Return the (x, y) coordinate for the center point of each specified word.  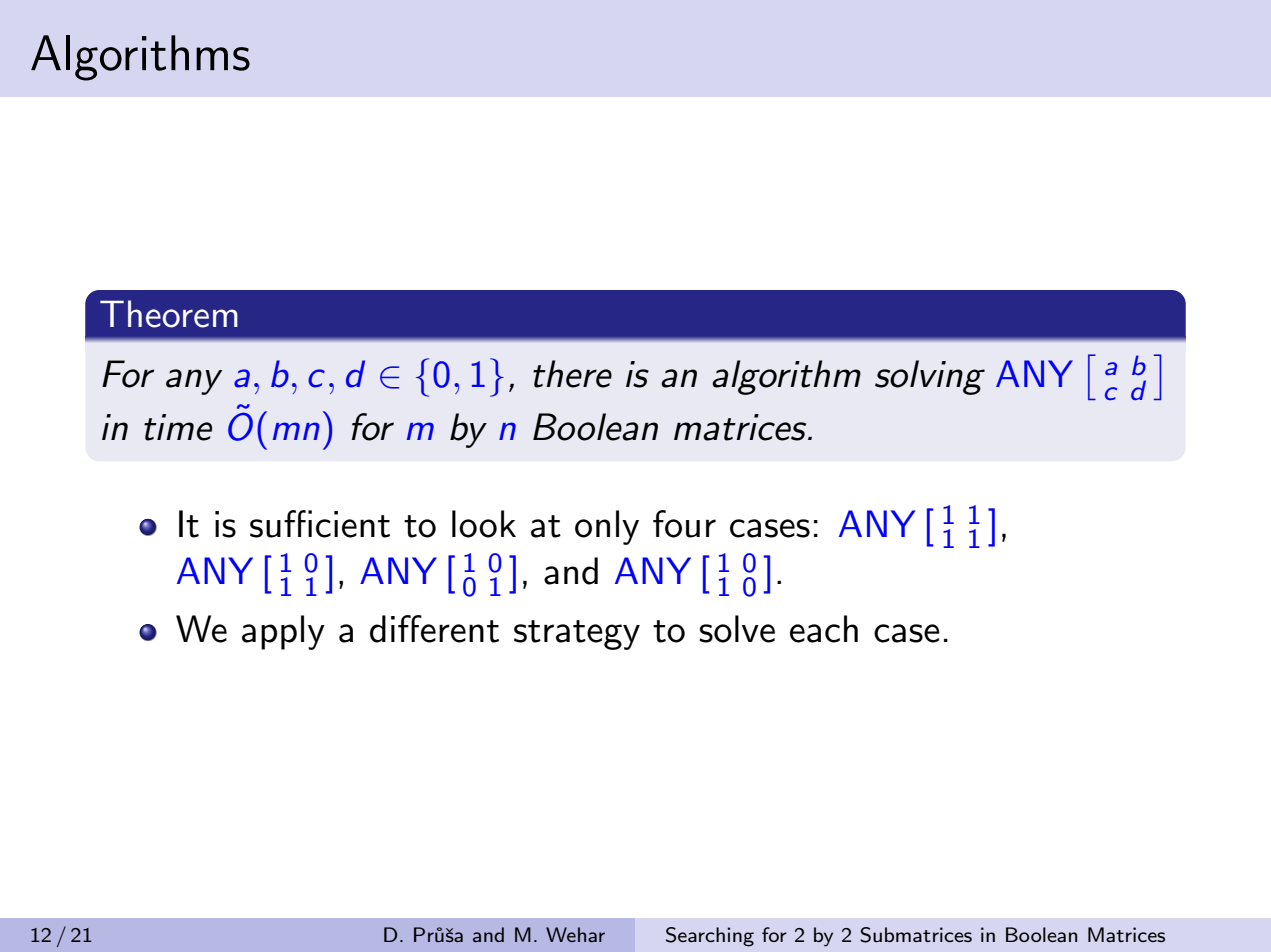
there (572, 374)
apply (283, 632)
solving (930, 377)
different (434, 629)
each (824, 629)
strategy (577, 635)
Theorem (169, 314)
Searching (710, 937)
